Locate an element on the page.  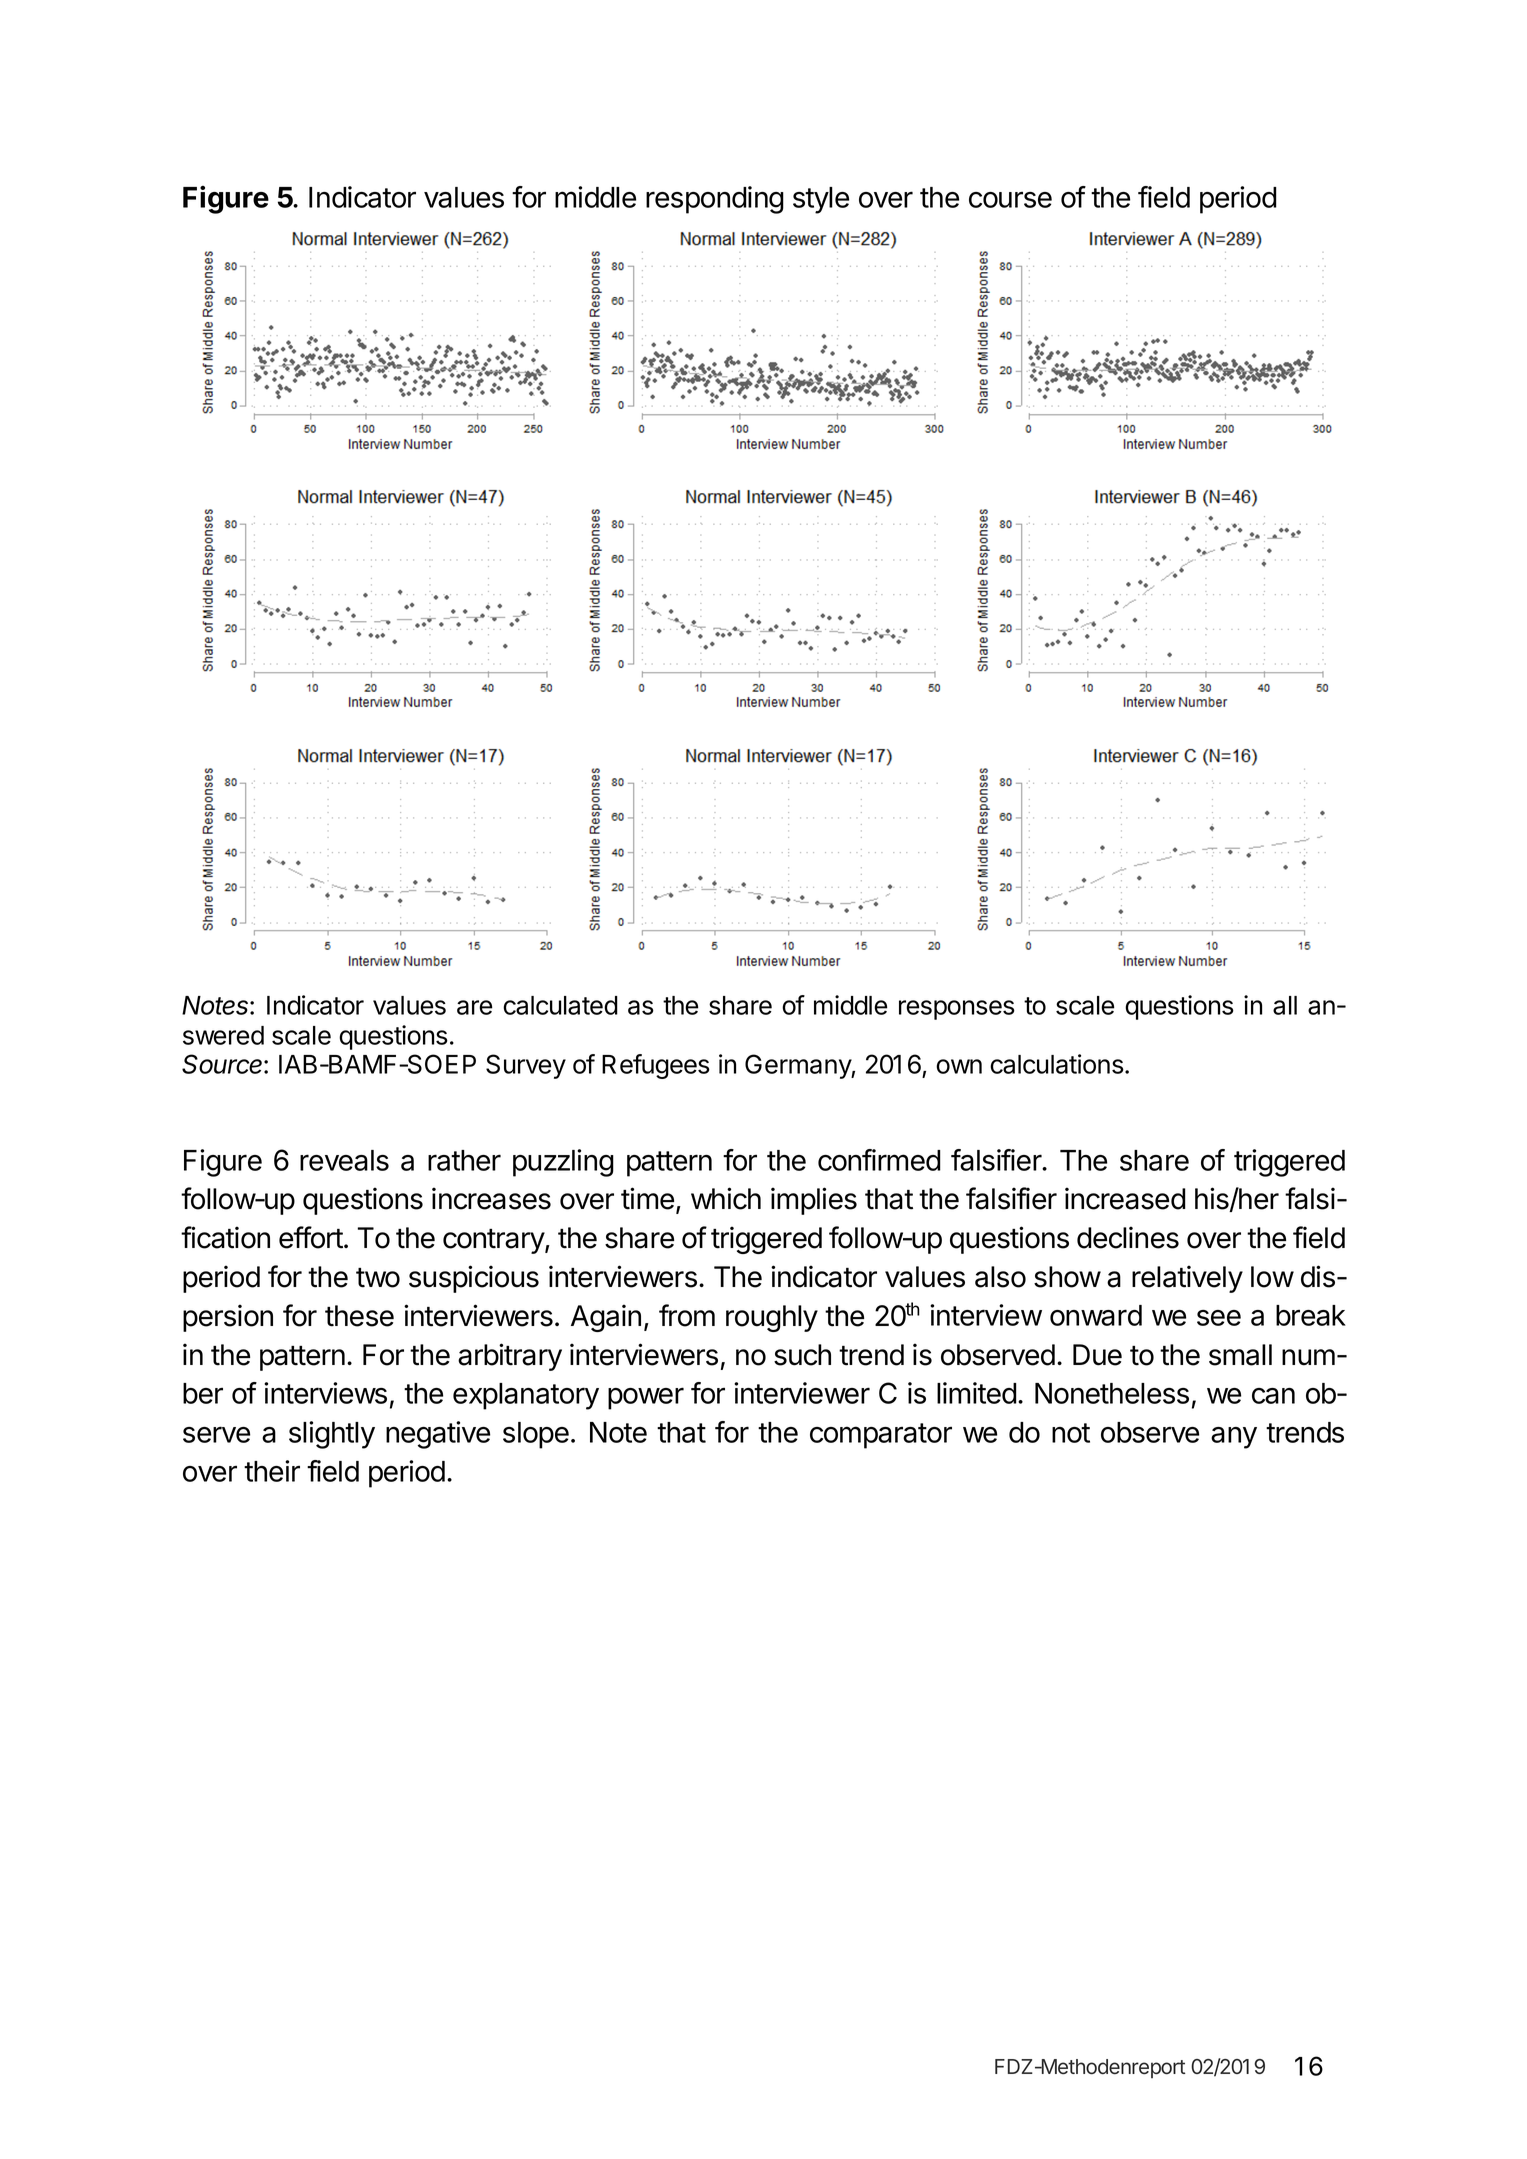
course is located at coordinates (1010, 200).
